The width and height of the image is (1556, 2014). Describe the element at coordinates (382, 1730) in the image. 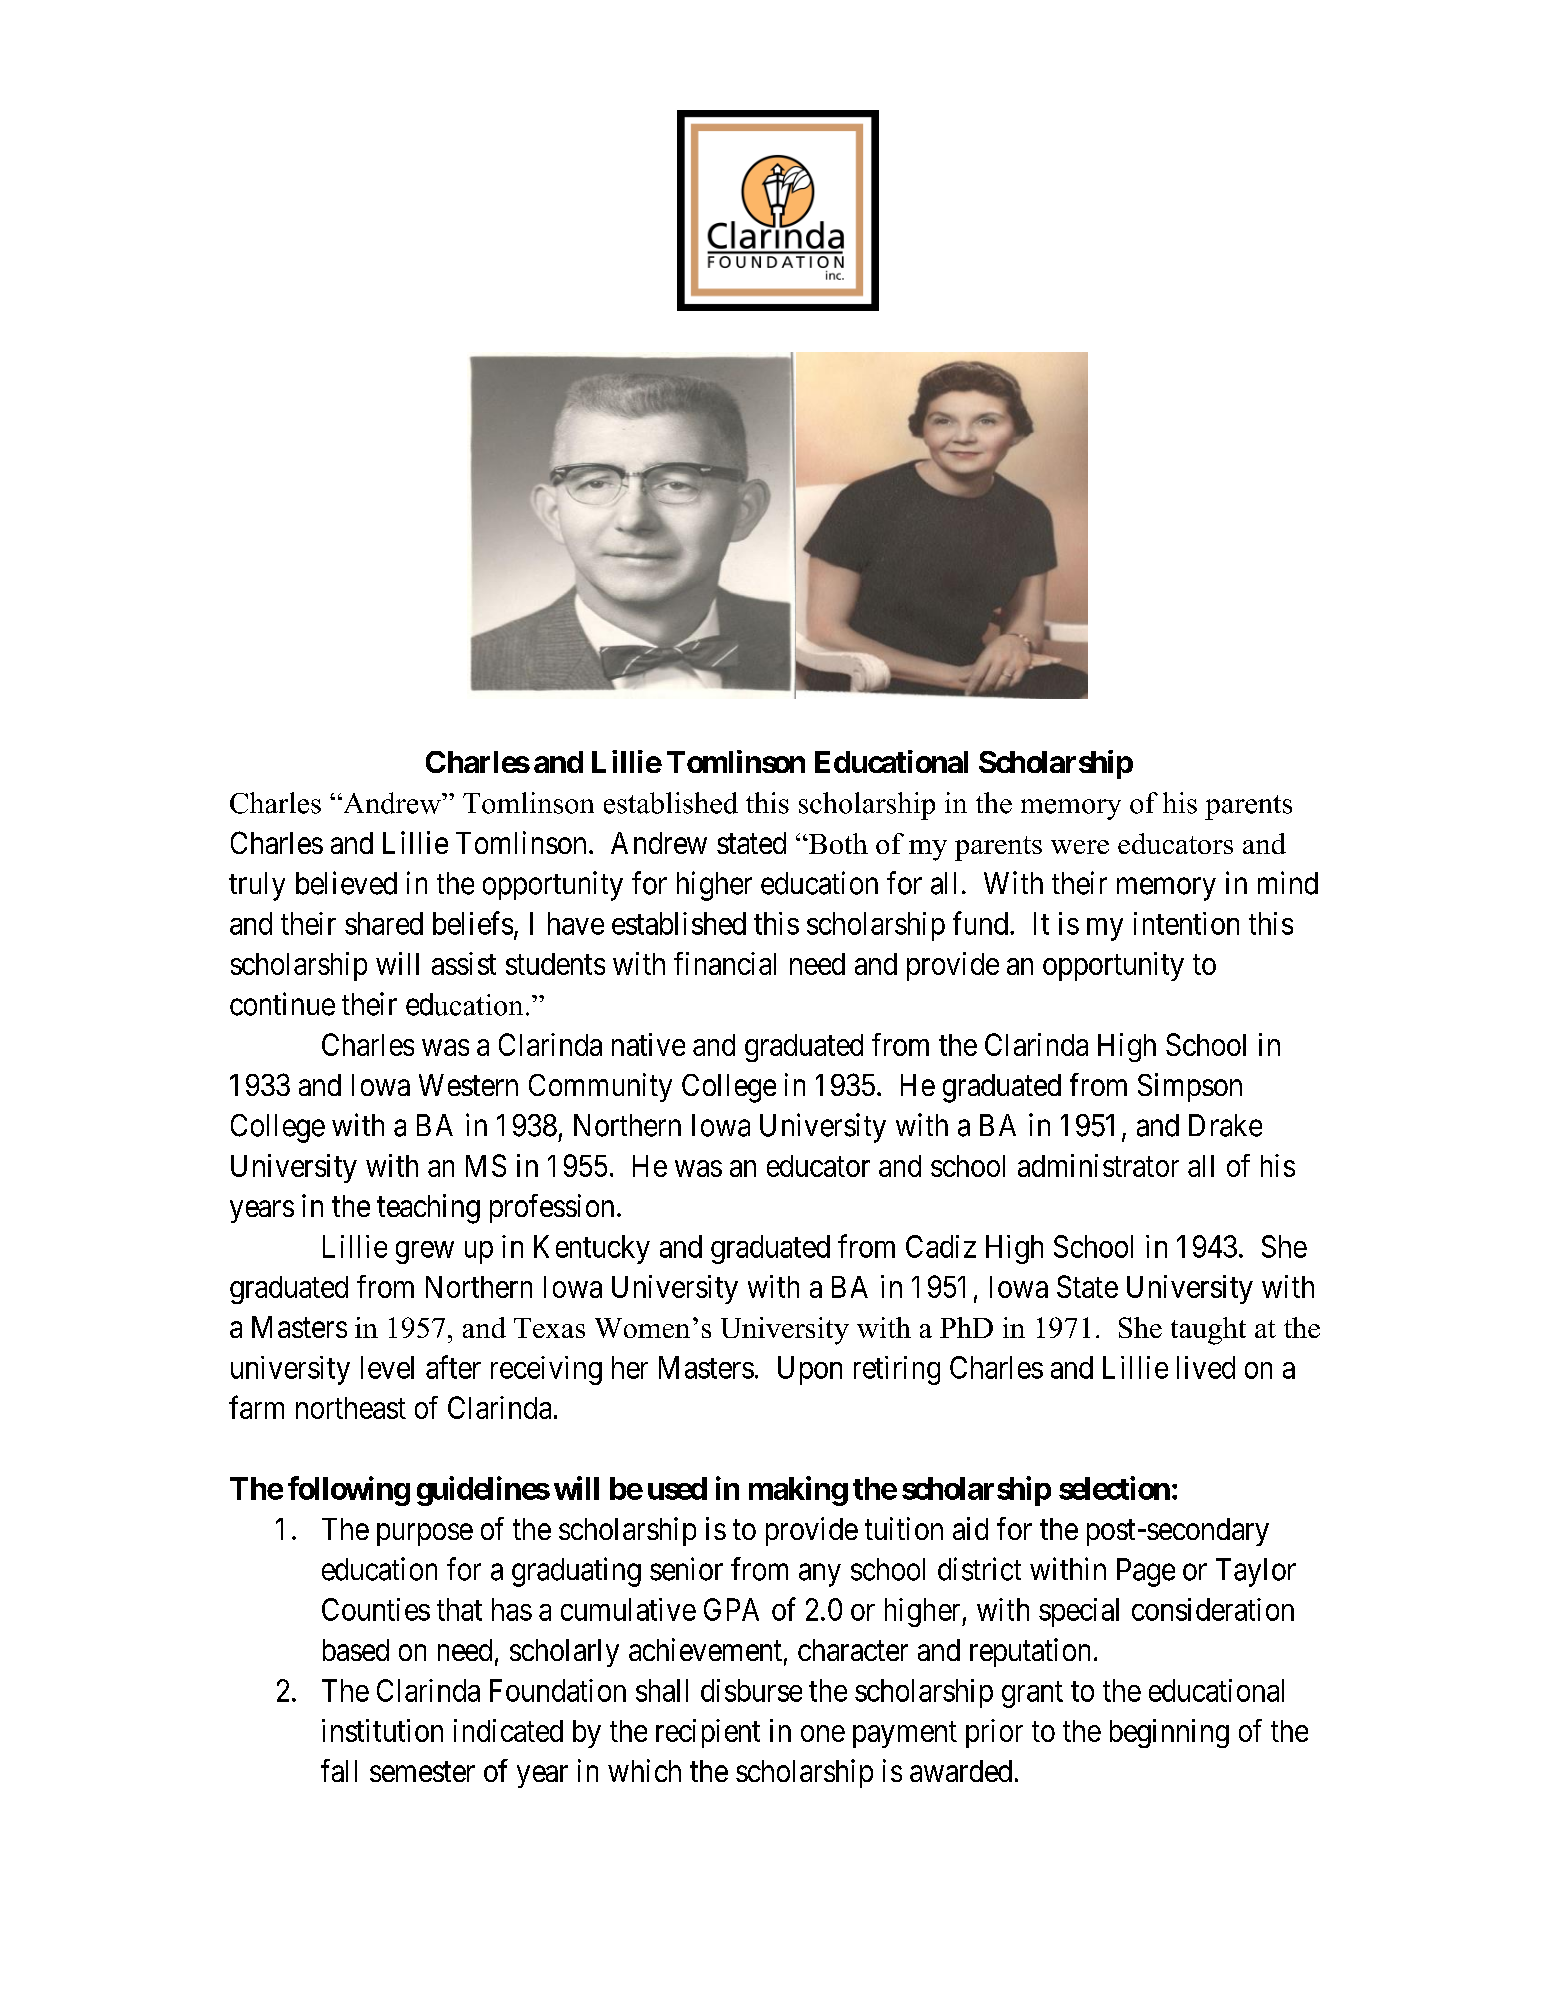

I see `institution` at that location.
